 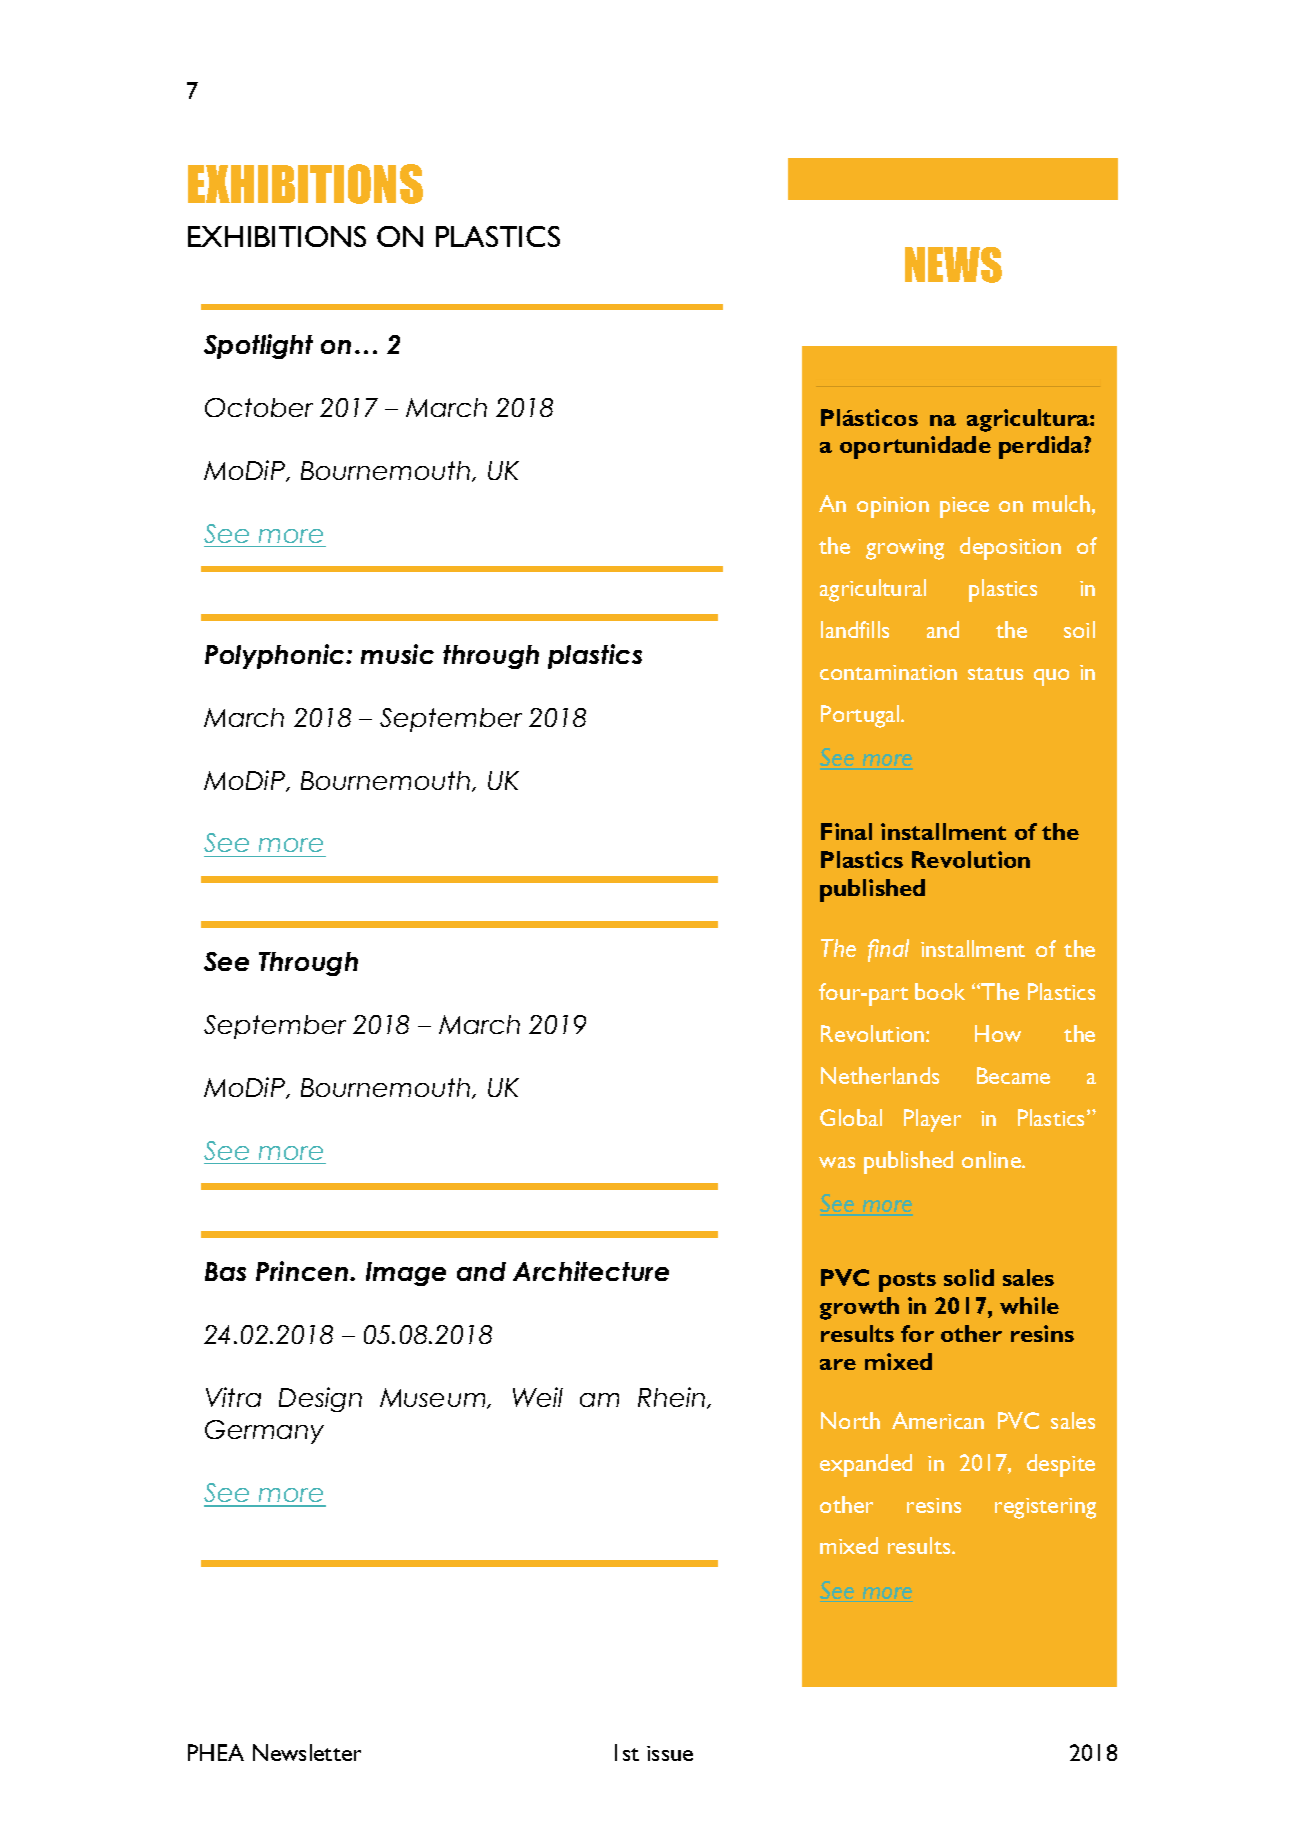 I want to click on registering, so click(x=1045, y=1508).
